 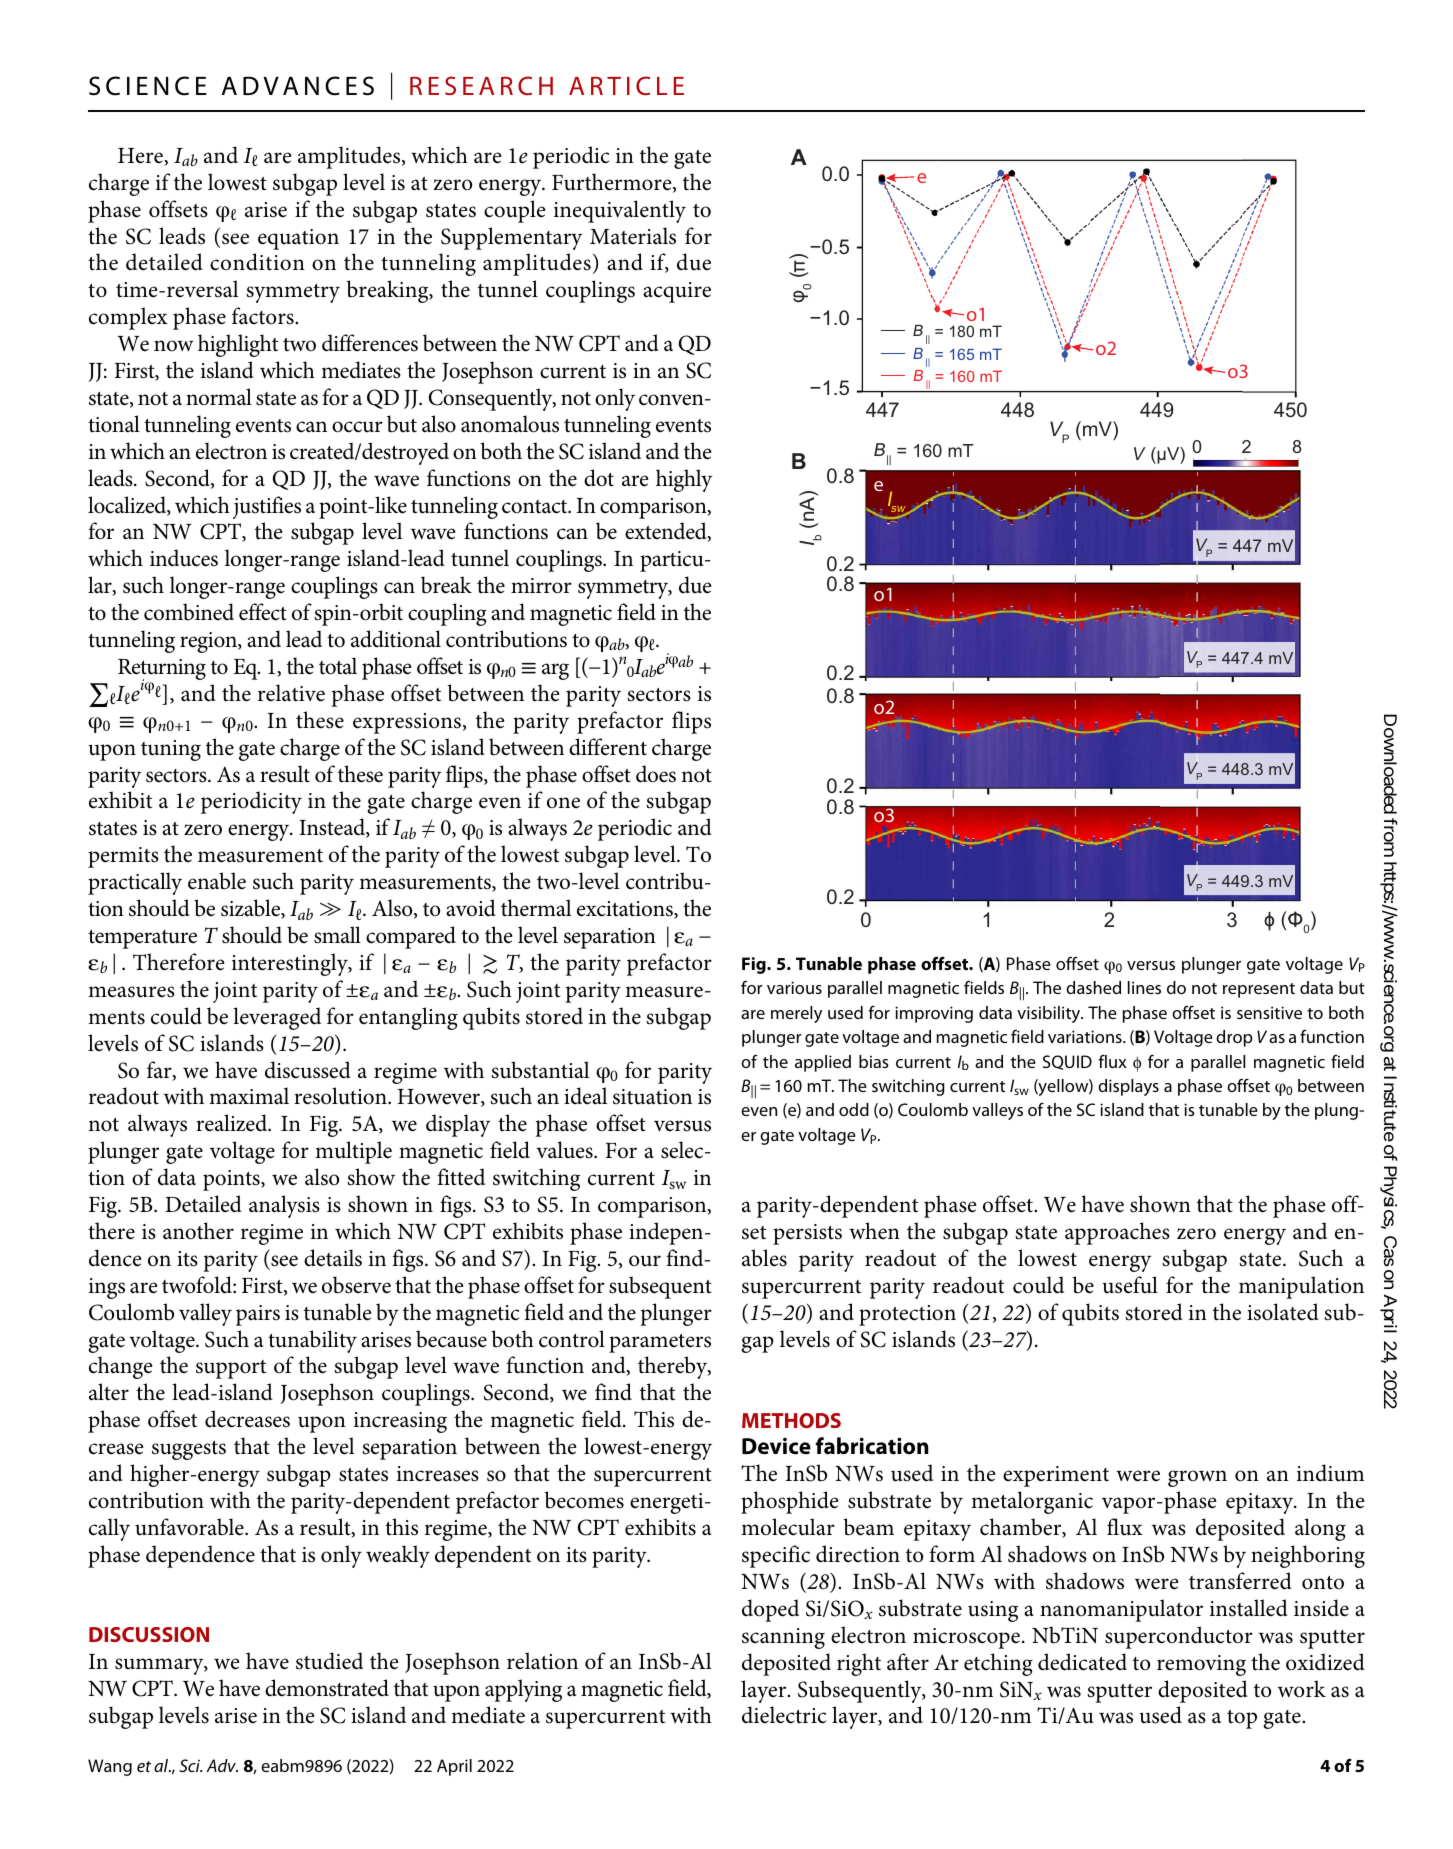 What do you see at coordinates (1242, 1719) in the document?
I see `top` at bounding box center [1242, 1719].
